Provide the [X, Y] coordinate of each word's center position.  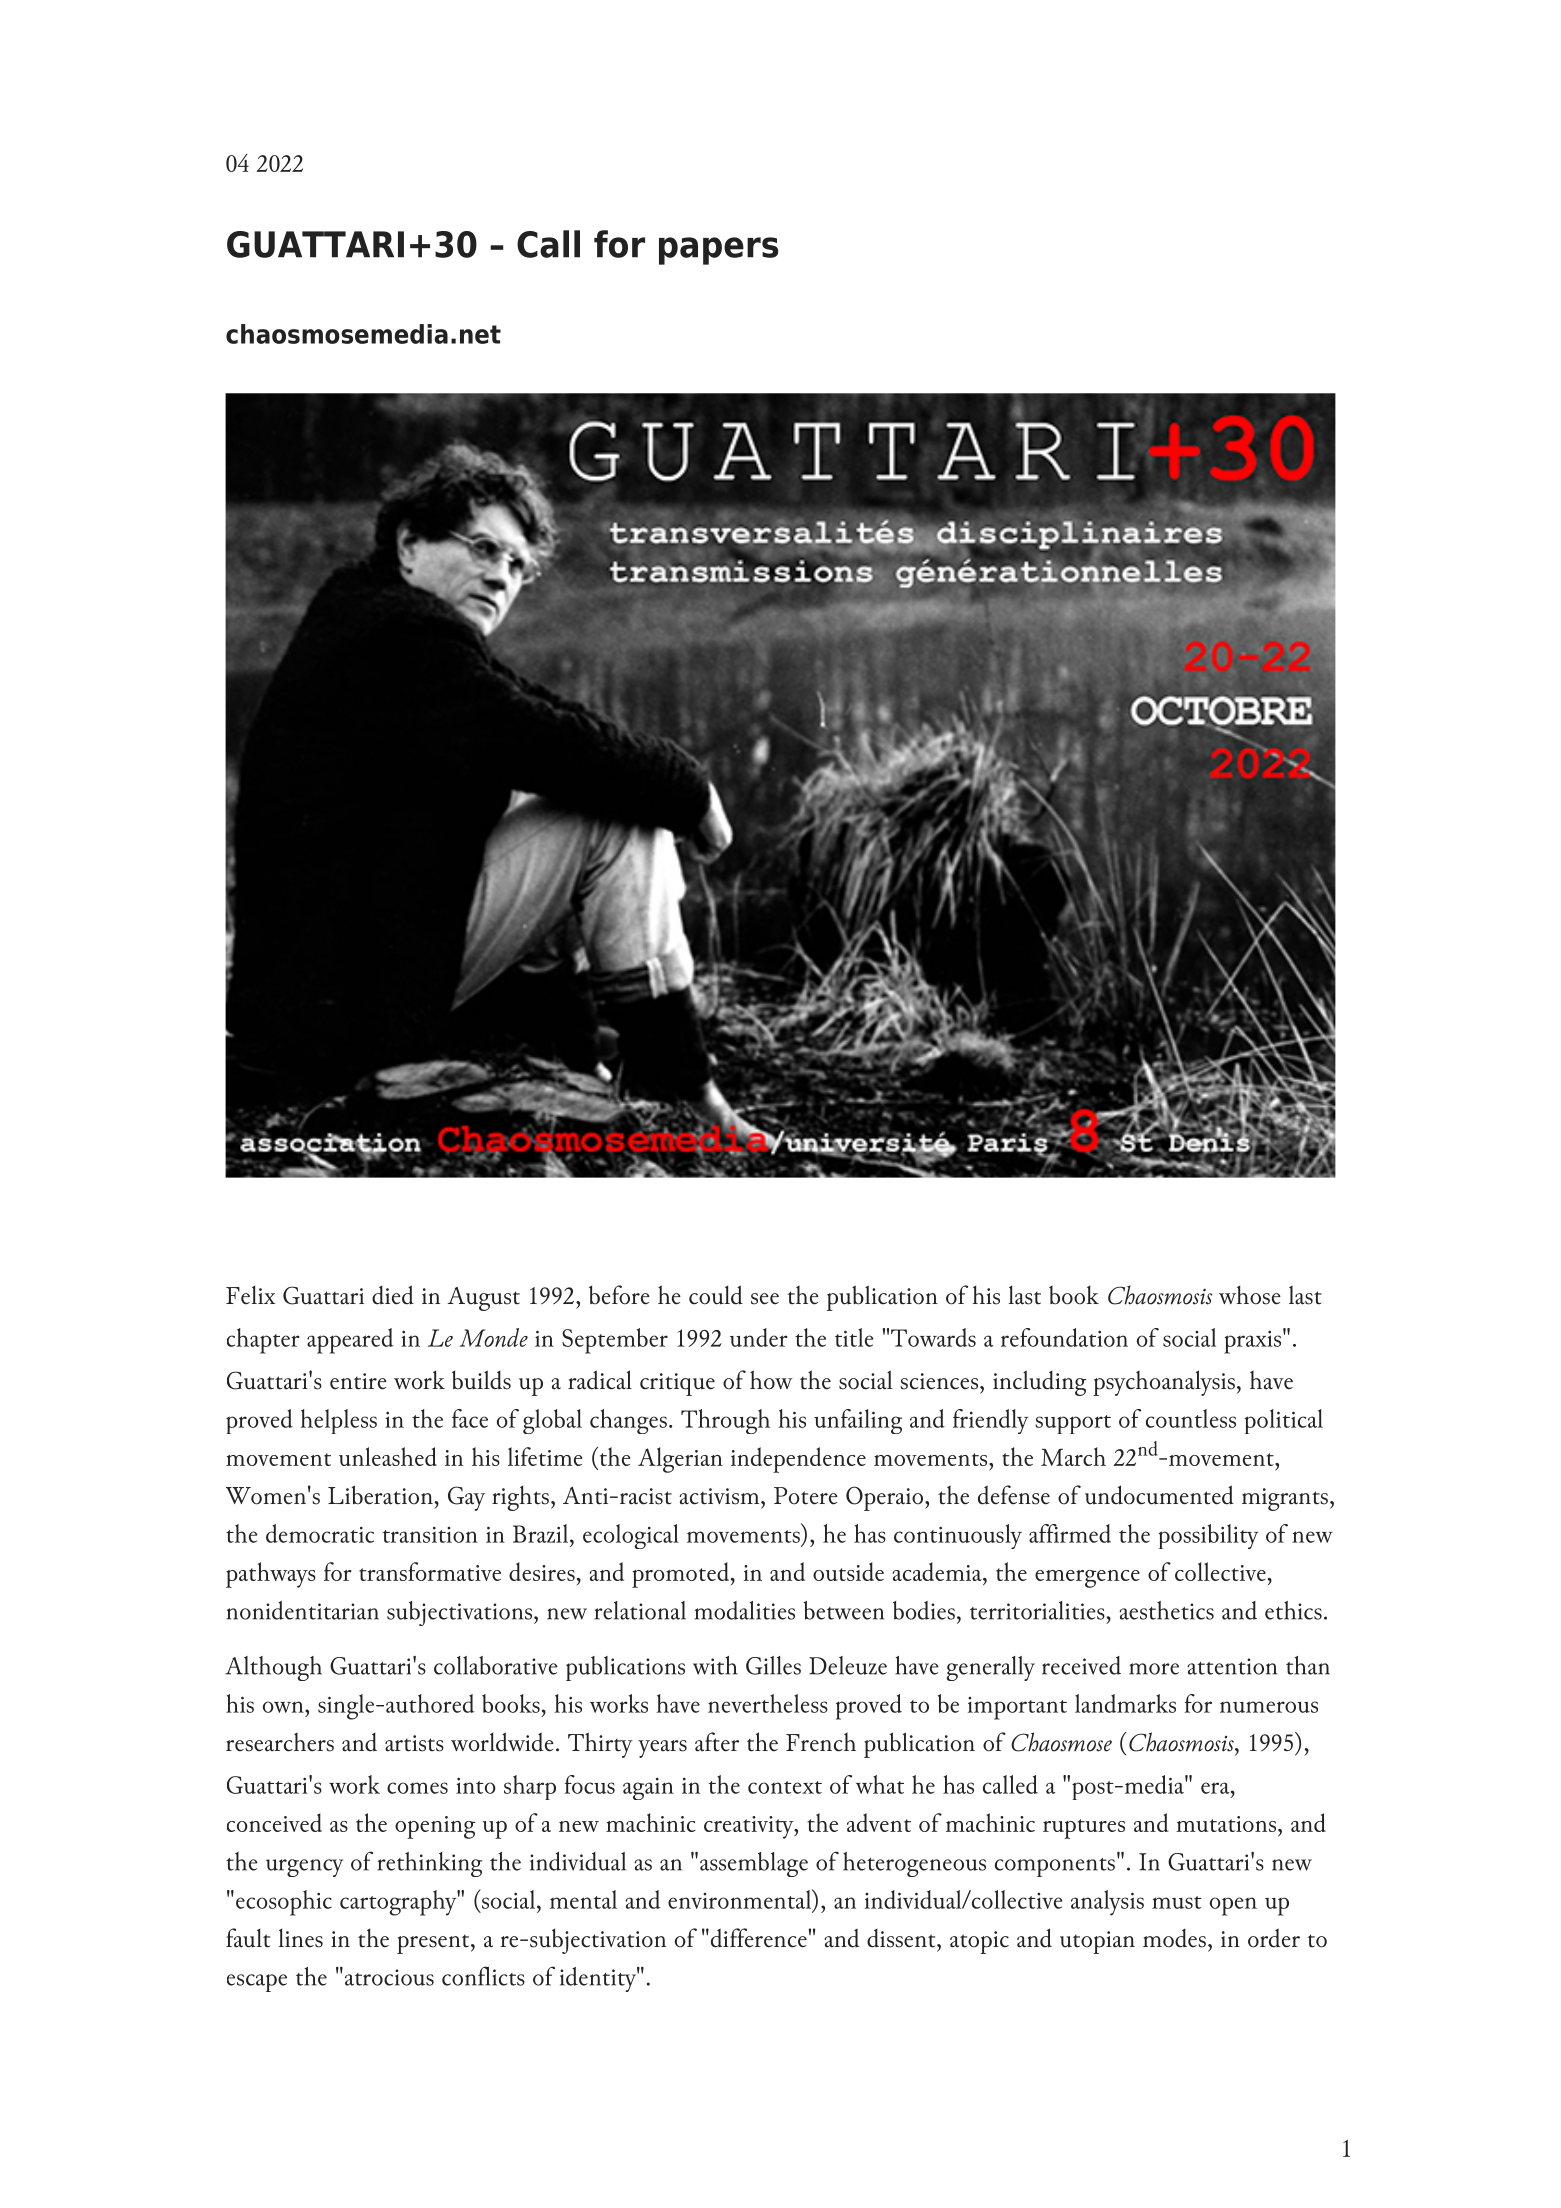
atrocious [388, 1976]
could [716, 1295]
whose [1250, 1295]
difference [757, 1938]
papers [718, 251]
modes [1174, 1938]
